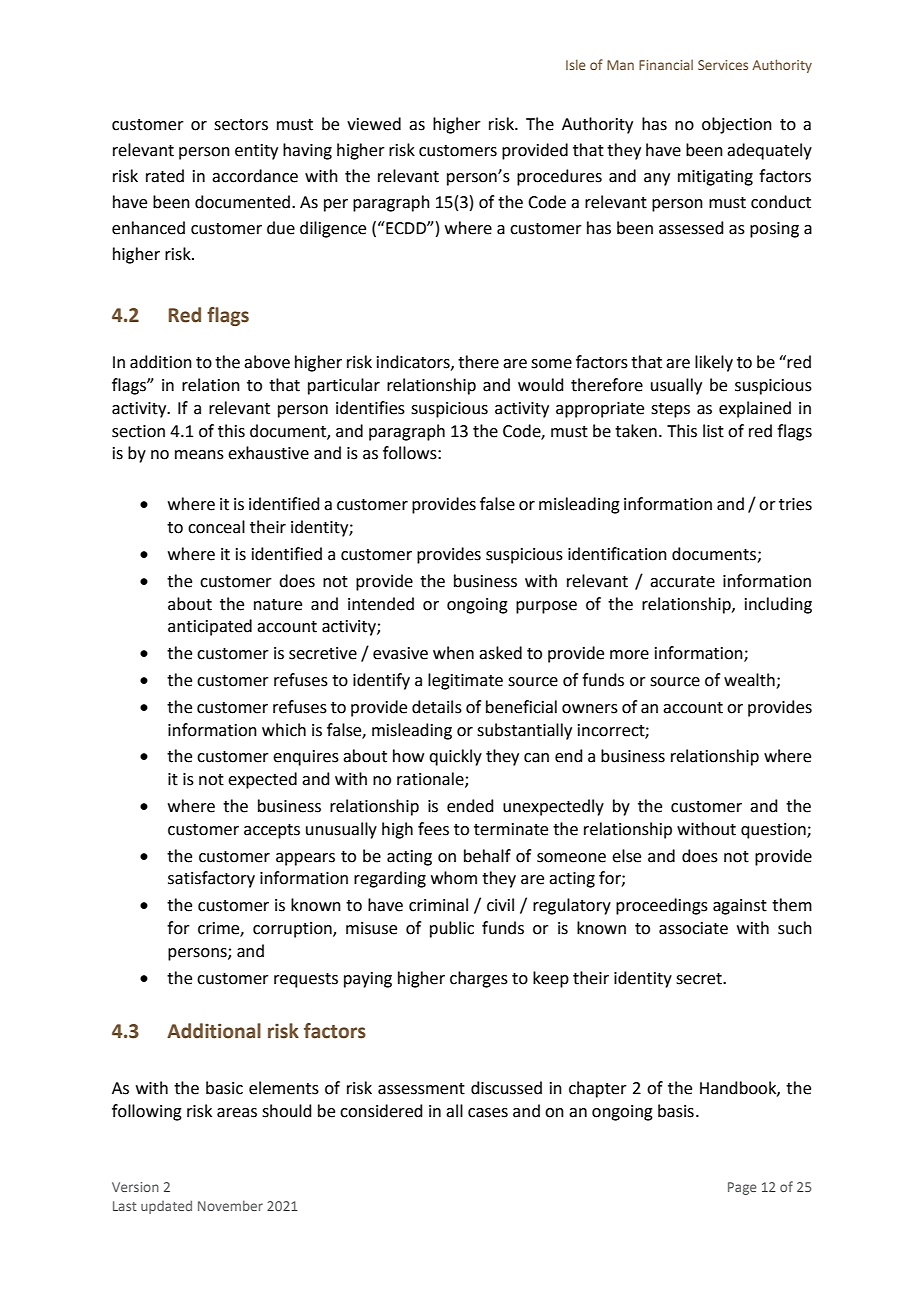 Image resolution: width=924 pixels, height=1308 pixels. Describe the element at coordinates (693, 928) in the document. I see `associate` at that location.
